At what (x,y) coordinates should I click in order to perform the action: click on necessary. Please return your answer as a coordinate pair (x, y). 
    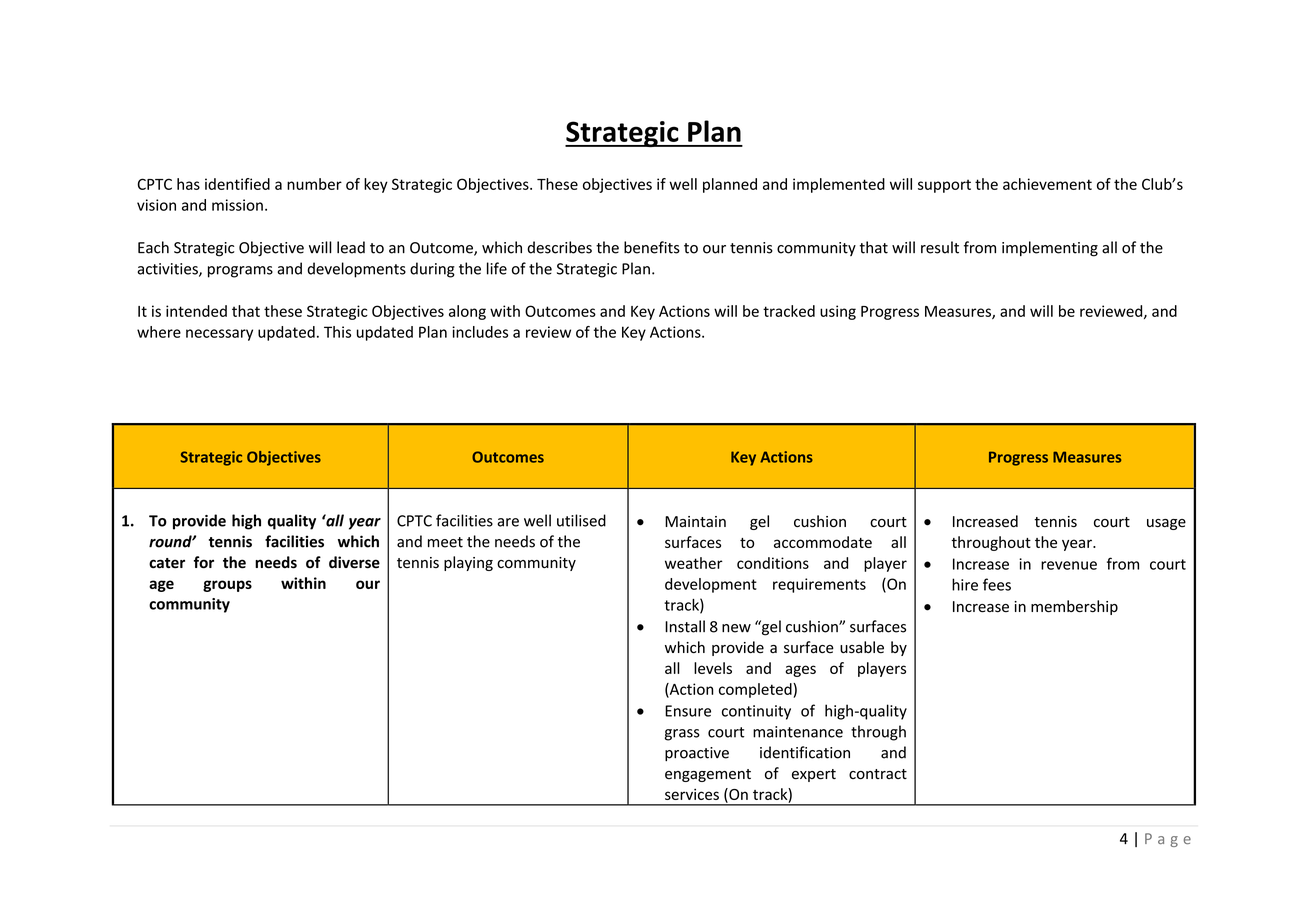
    Looking at the image, I should click on (219, 335).
